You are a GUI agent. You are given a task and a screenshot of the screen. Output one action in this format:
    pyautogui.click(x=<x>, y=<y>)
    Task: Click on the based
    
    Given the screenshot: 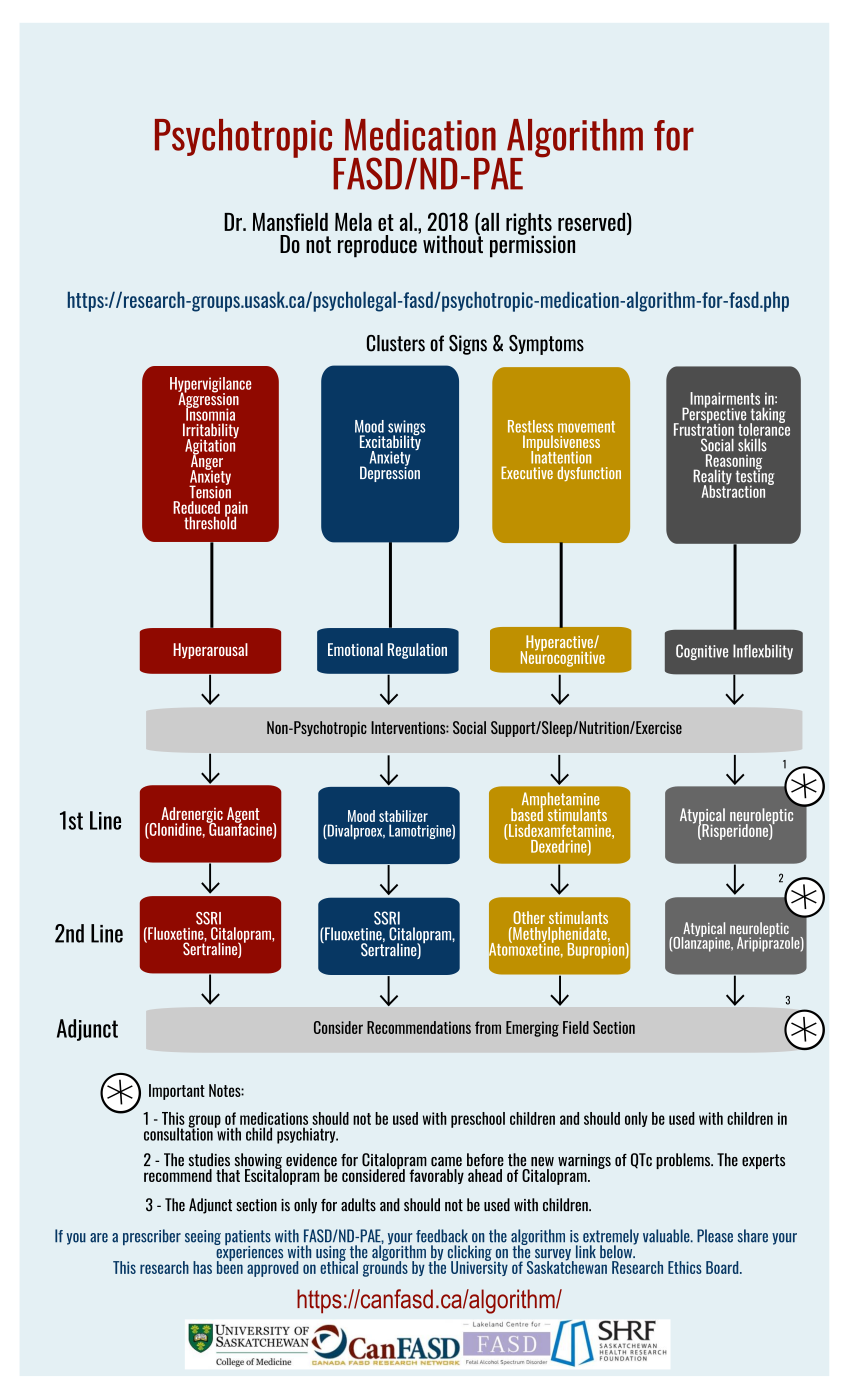 What is the action you would take?
    pyautogui.click(x=527, y=813)
